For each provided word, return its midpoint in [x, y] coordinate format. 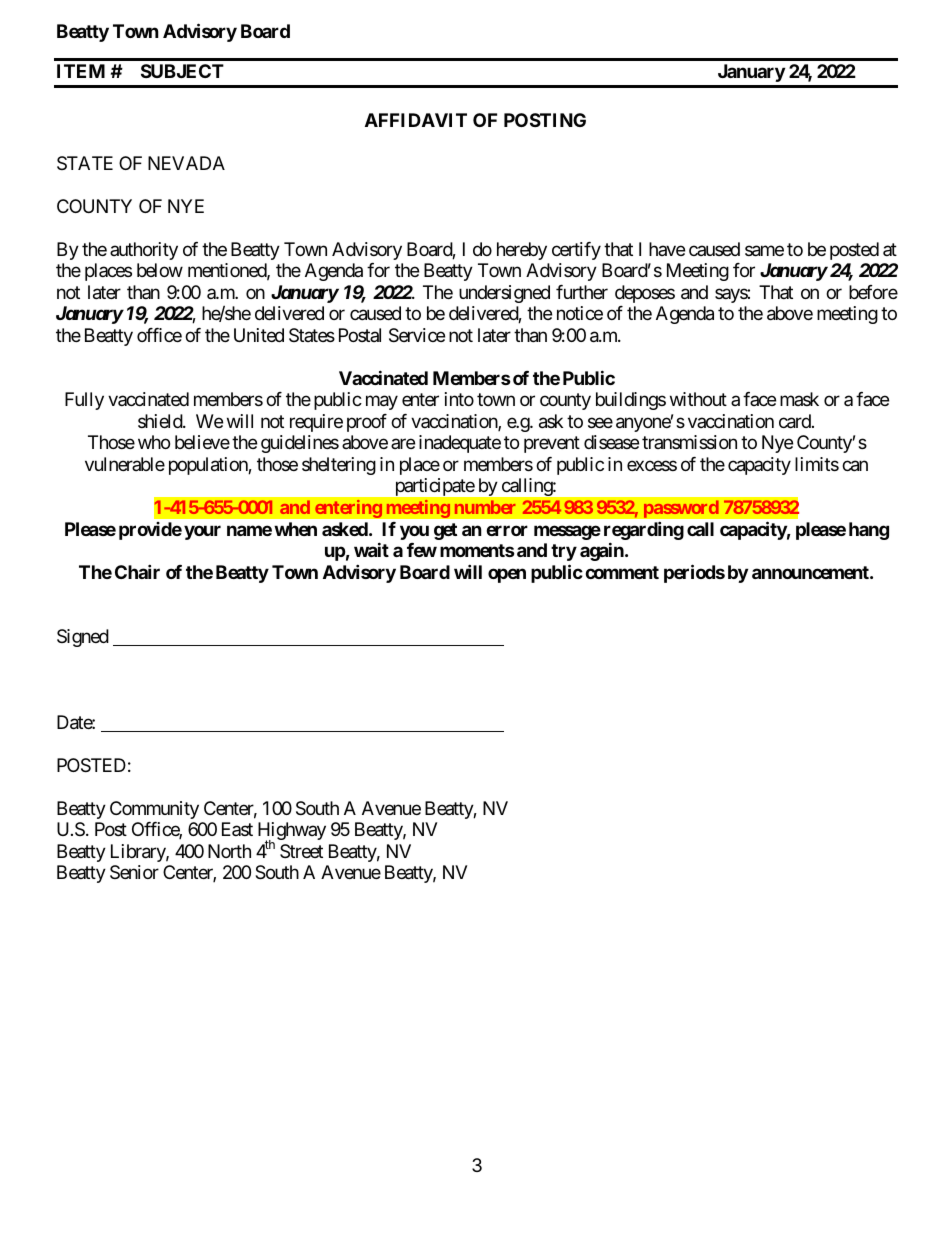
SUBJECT [182, 71]
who [154, 442]
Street [301, 851]
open [507, 575]
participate [435, 487]
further [582, 292]
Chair [137, 571]
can [855, 466]
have [667, 249]
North [229, 851]
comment [622, 572]
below [160, 270]
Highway [292, 832]
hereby [522, 251]
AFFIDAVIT [416, 120]
